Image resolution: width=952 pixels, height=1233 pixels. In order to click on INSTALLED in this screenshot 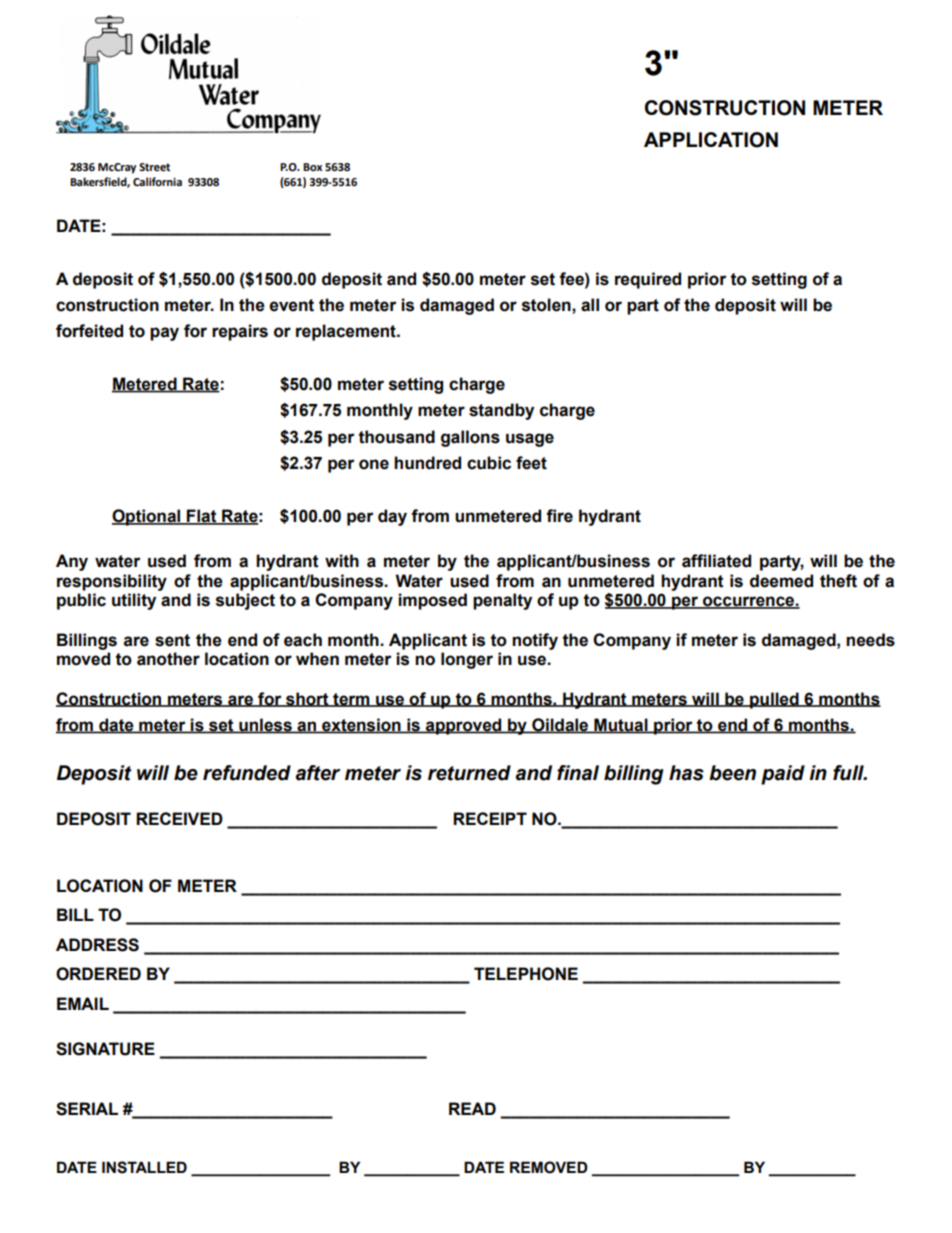, I will do `click(144, 1167)`.
